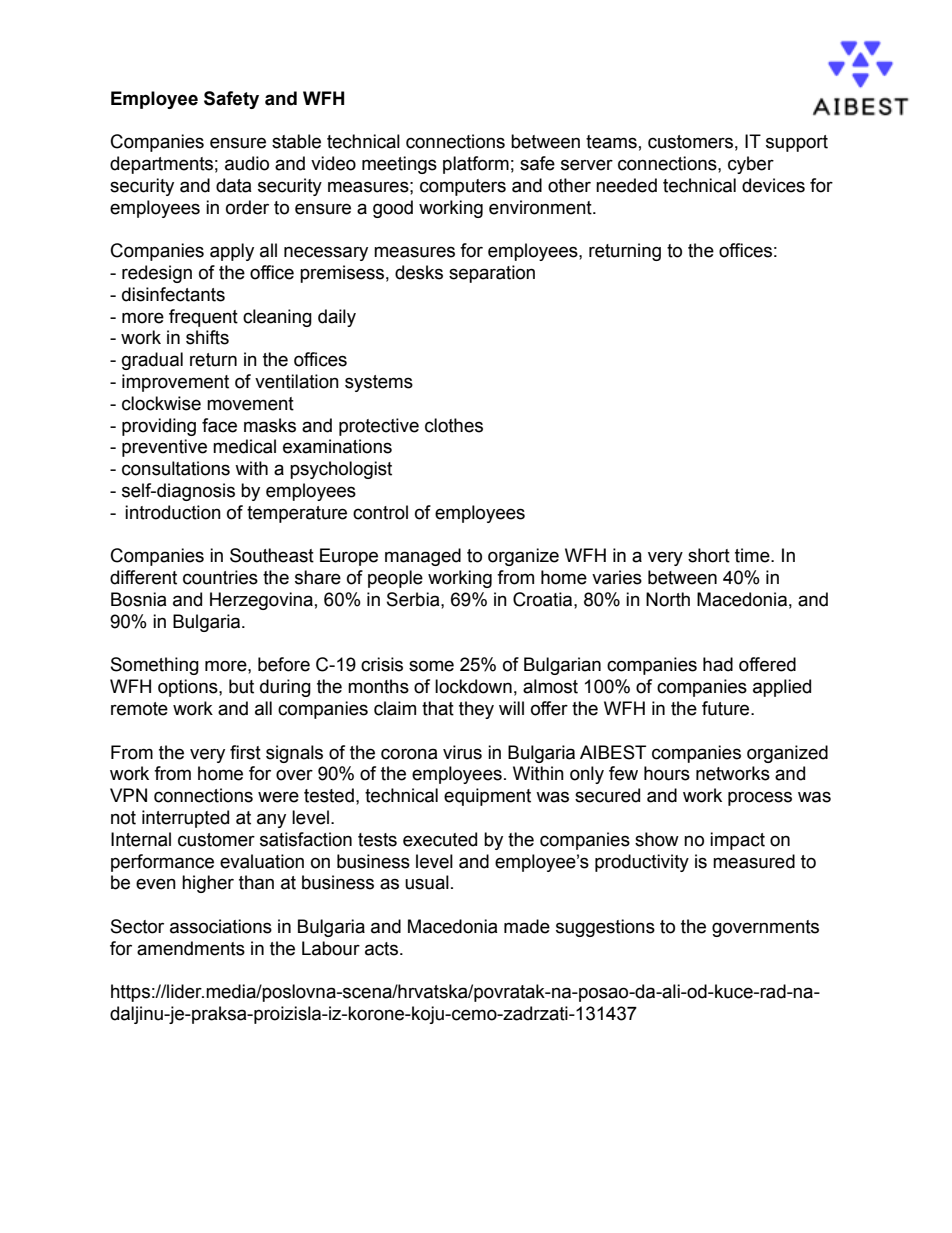 The height and width of the screenshot is (1233, 952). I want to click on systems, so click(379, 383).
